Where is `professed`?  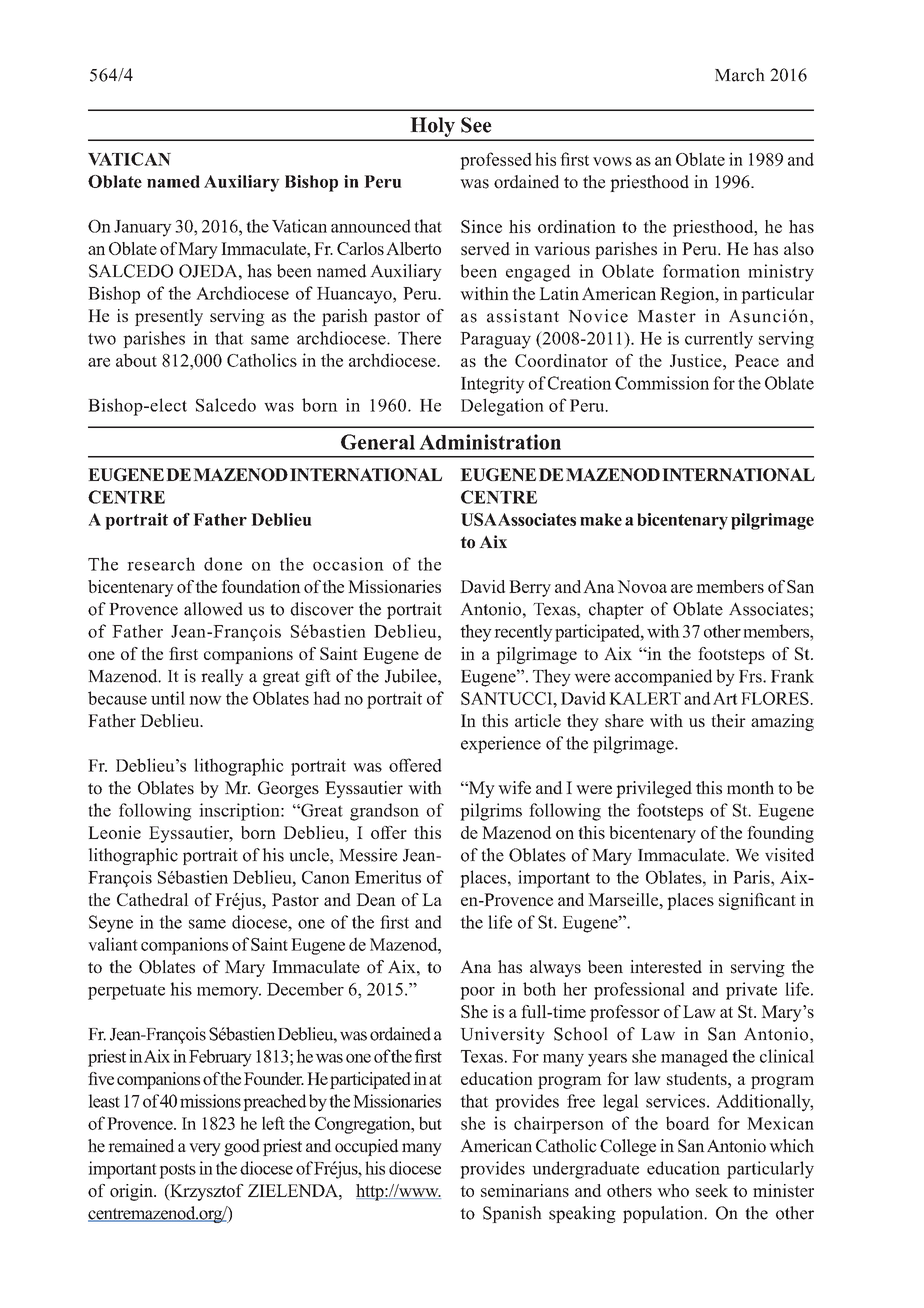 professed is located at coordinates (496, 161).
